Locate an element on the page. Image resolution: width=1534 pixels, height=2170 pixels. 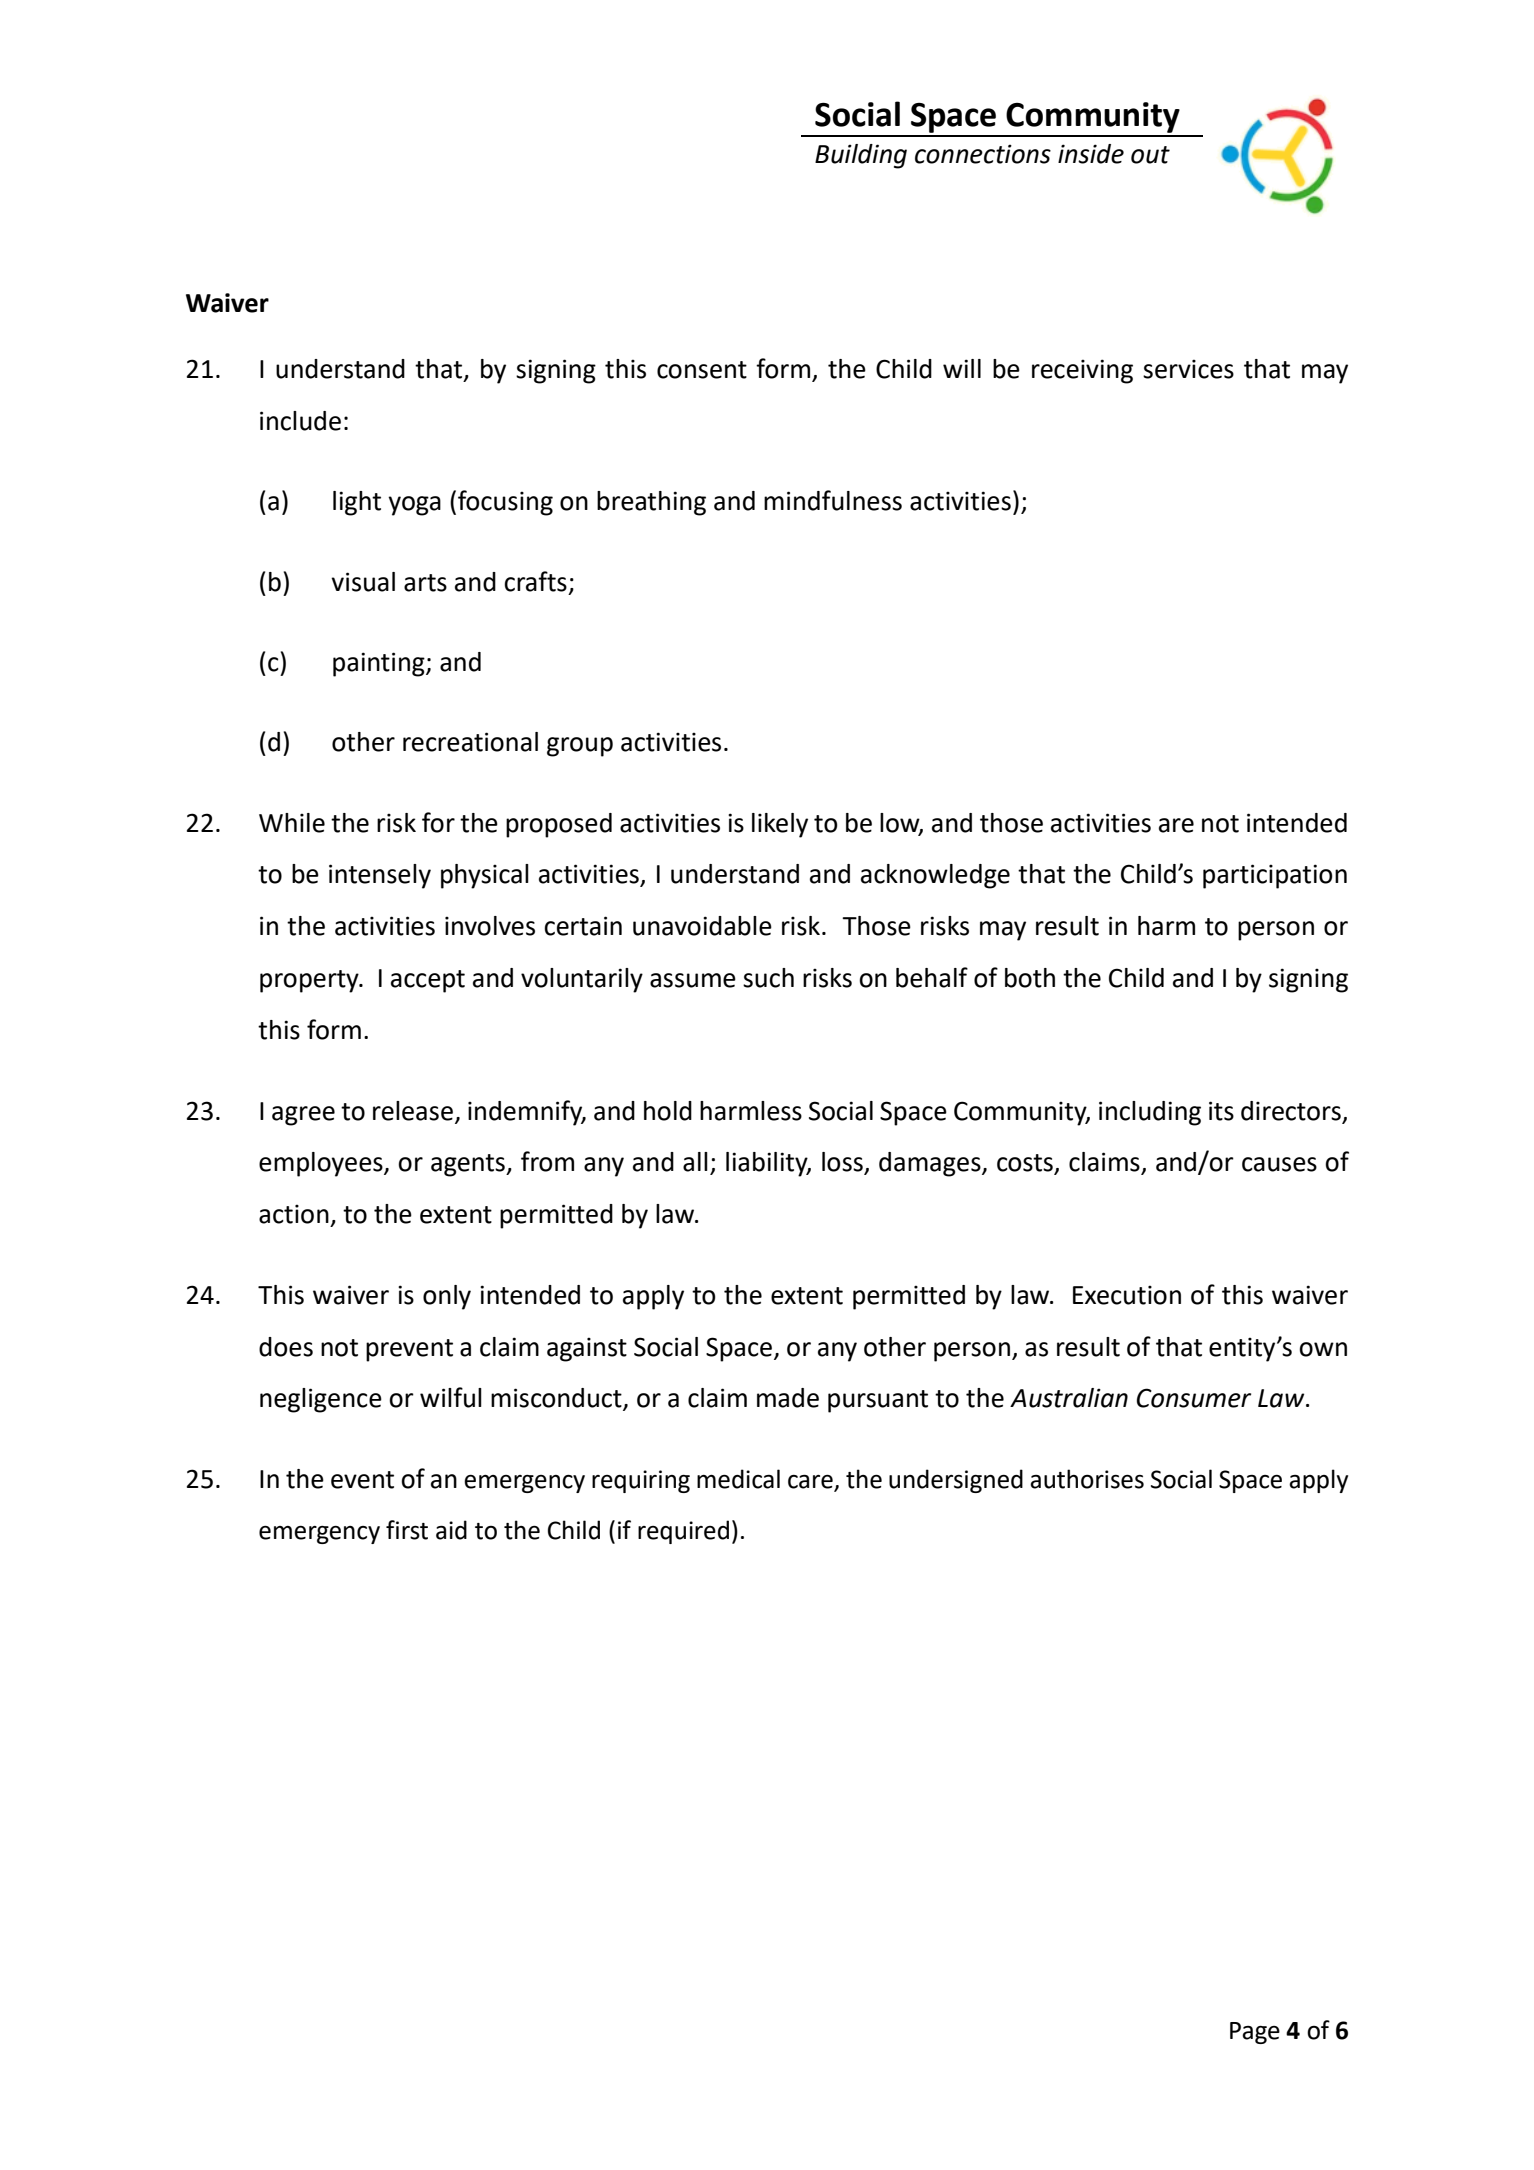
its is located at coordinates (1221, 1111).
